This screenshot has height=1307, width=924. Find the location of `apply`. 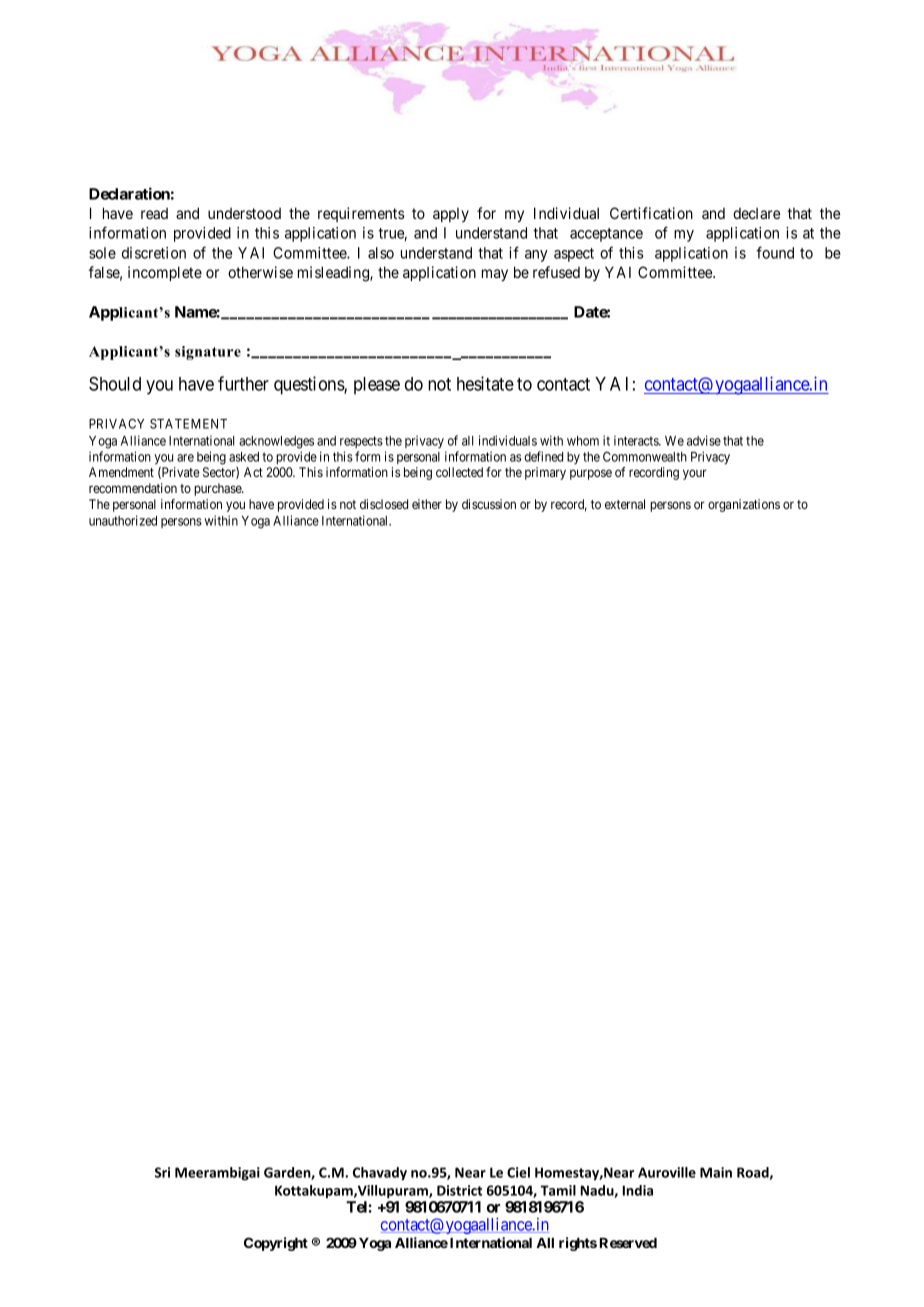

apply is located at coordinates (451, 215).
